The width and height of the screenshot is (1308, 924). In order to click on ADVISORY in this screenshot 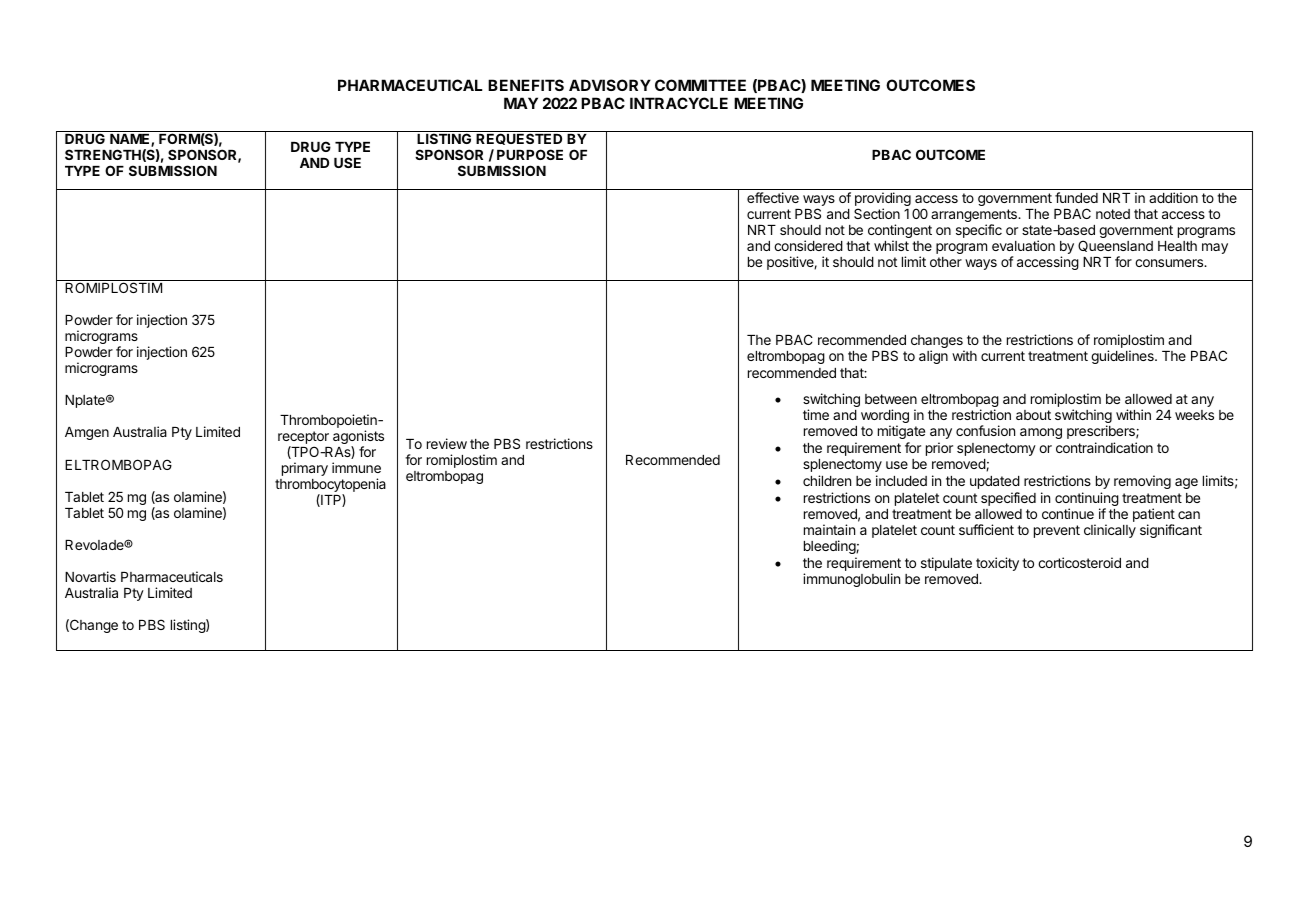, I will do `click(610, 85)`.
